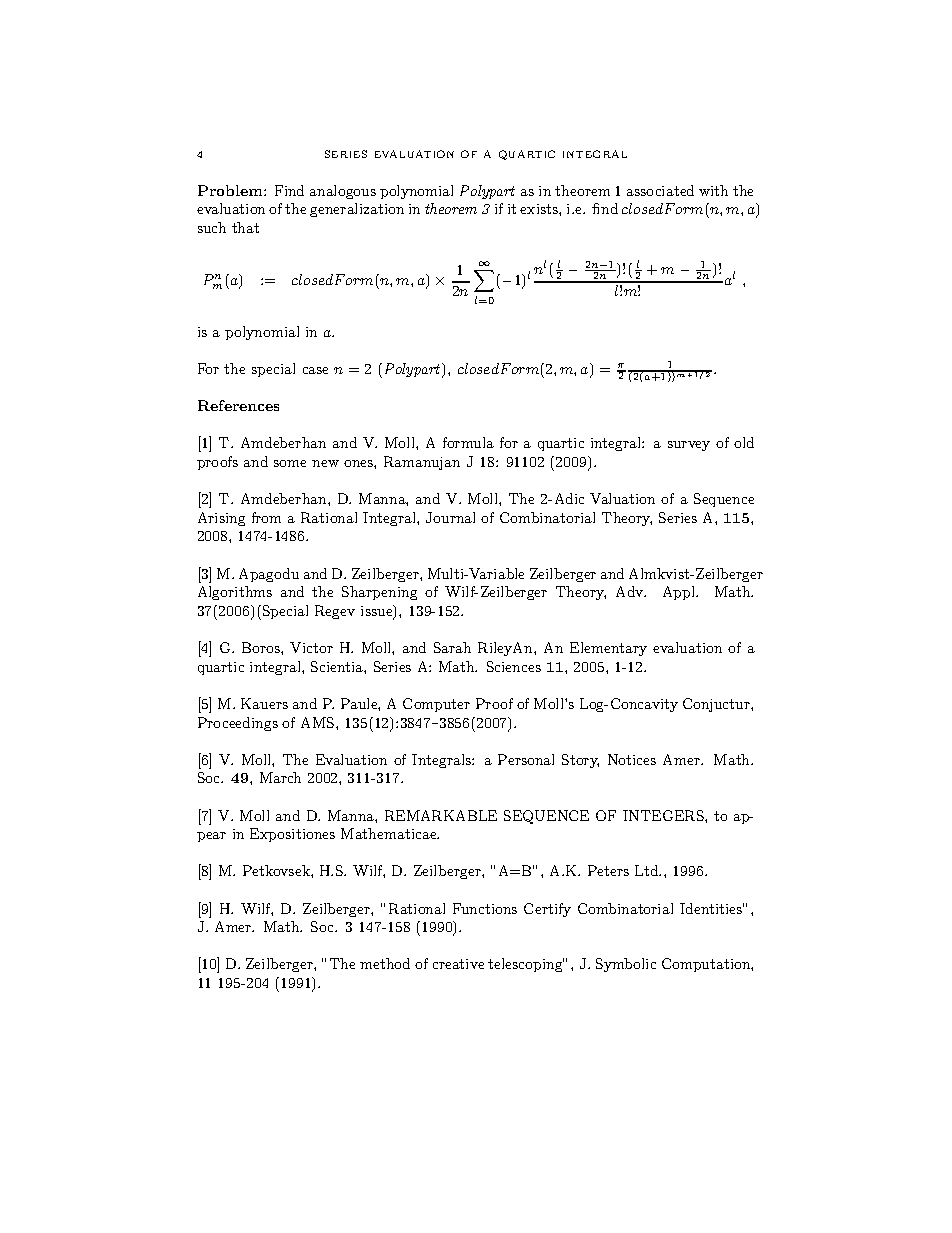 Image resolution: width=952 pixels, height=1233 pixels. What do you see at coordinates (450, 517) in the screenshot?
I see `Journal` at bounding box center [450, 517].
